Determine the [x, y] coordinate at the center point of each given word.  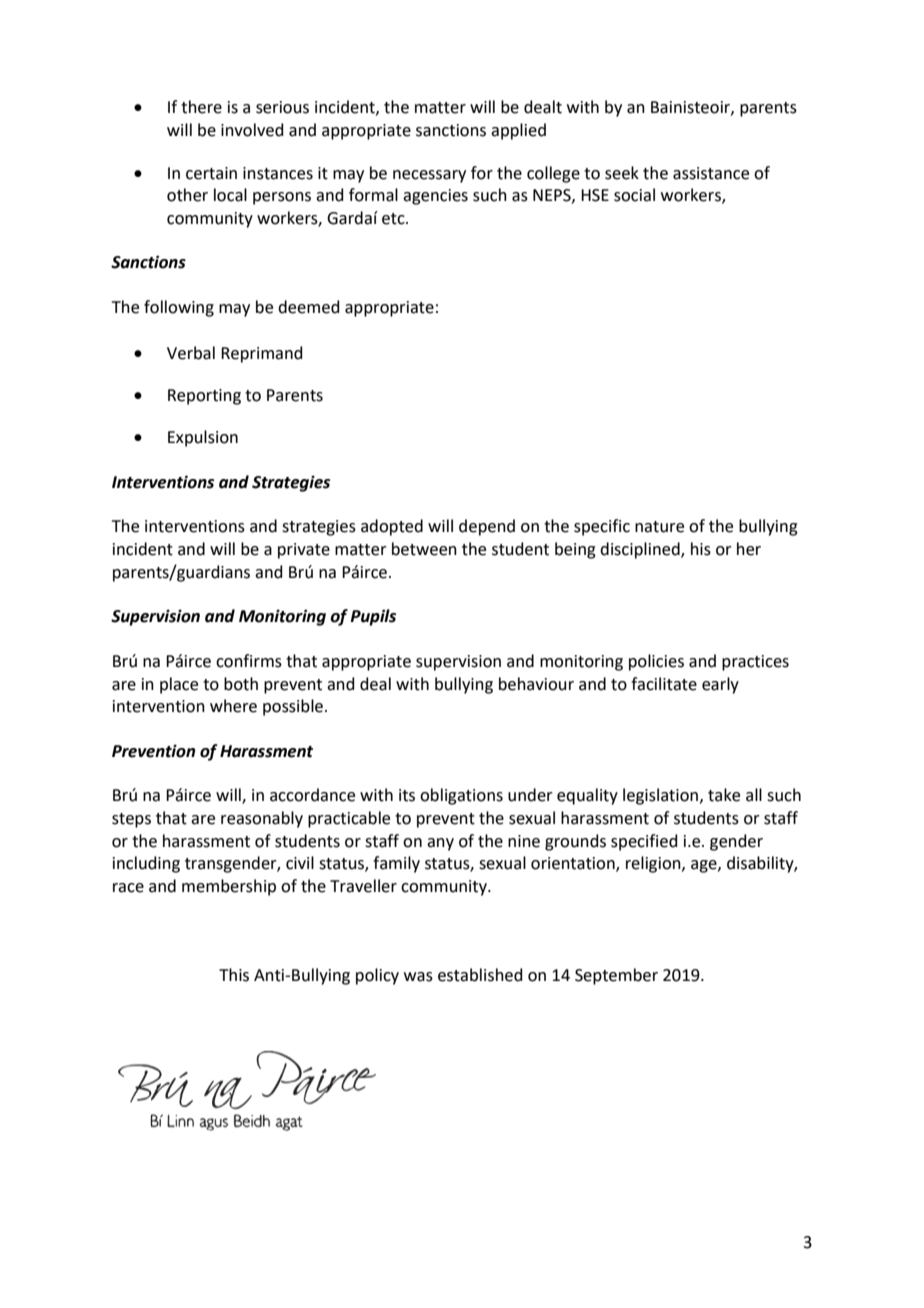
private [304, 551]
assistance [711, 173]
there [201, 107]
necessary [429, 176]
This [234, 975]
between [424, 549]
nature [659, 527]
